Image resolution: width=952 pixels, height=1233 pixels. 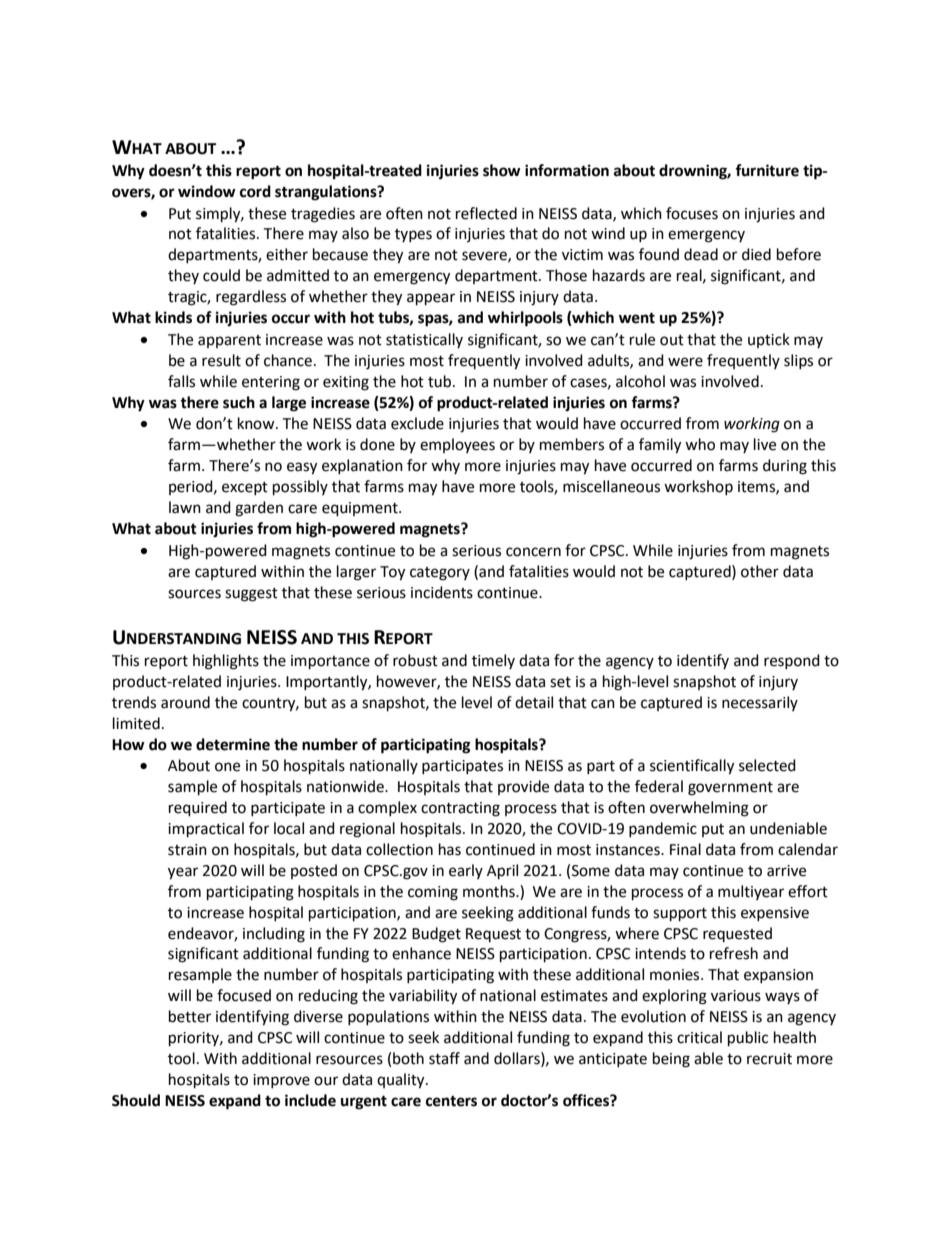 What do you see at coordinates (685, 849) in the screenshot?
I see `Final` at bounding box center [685, 849].
